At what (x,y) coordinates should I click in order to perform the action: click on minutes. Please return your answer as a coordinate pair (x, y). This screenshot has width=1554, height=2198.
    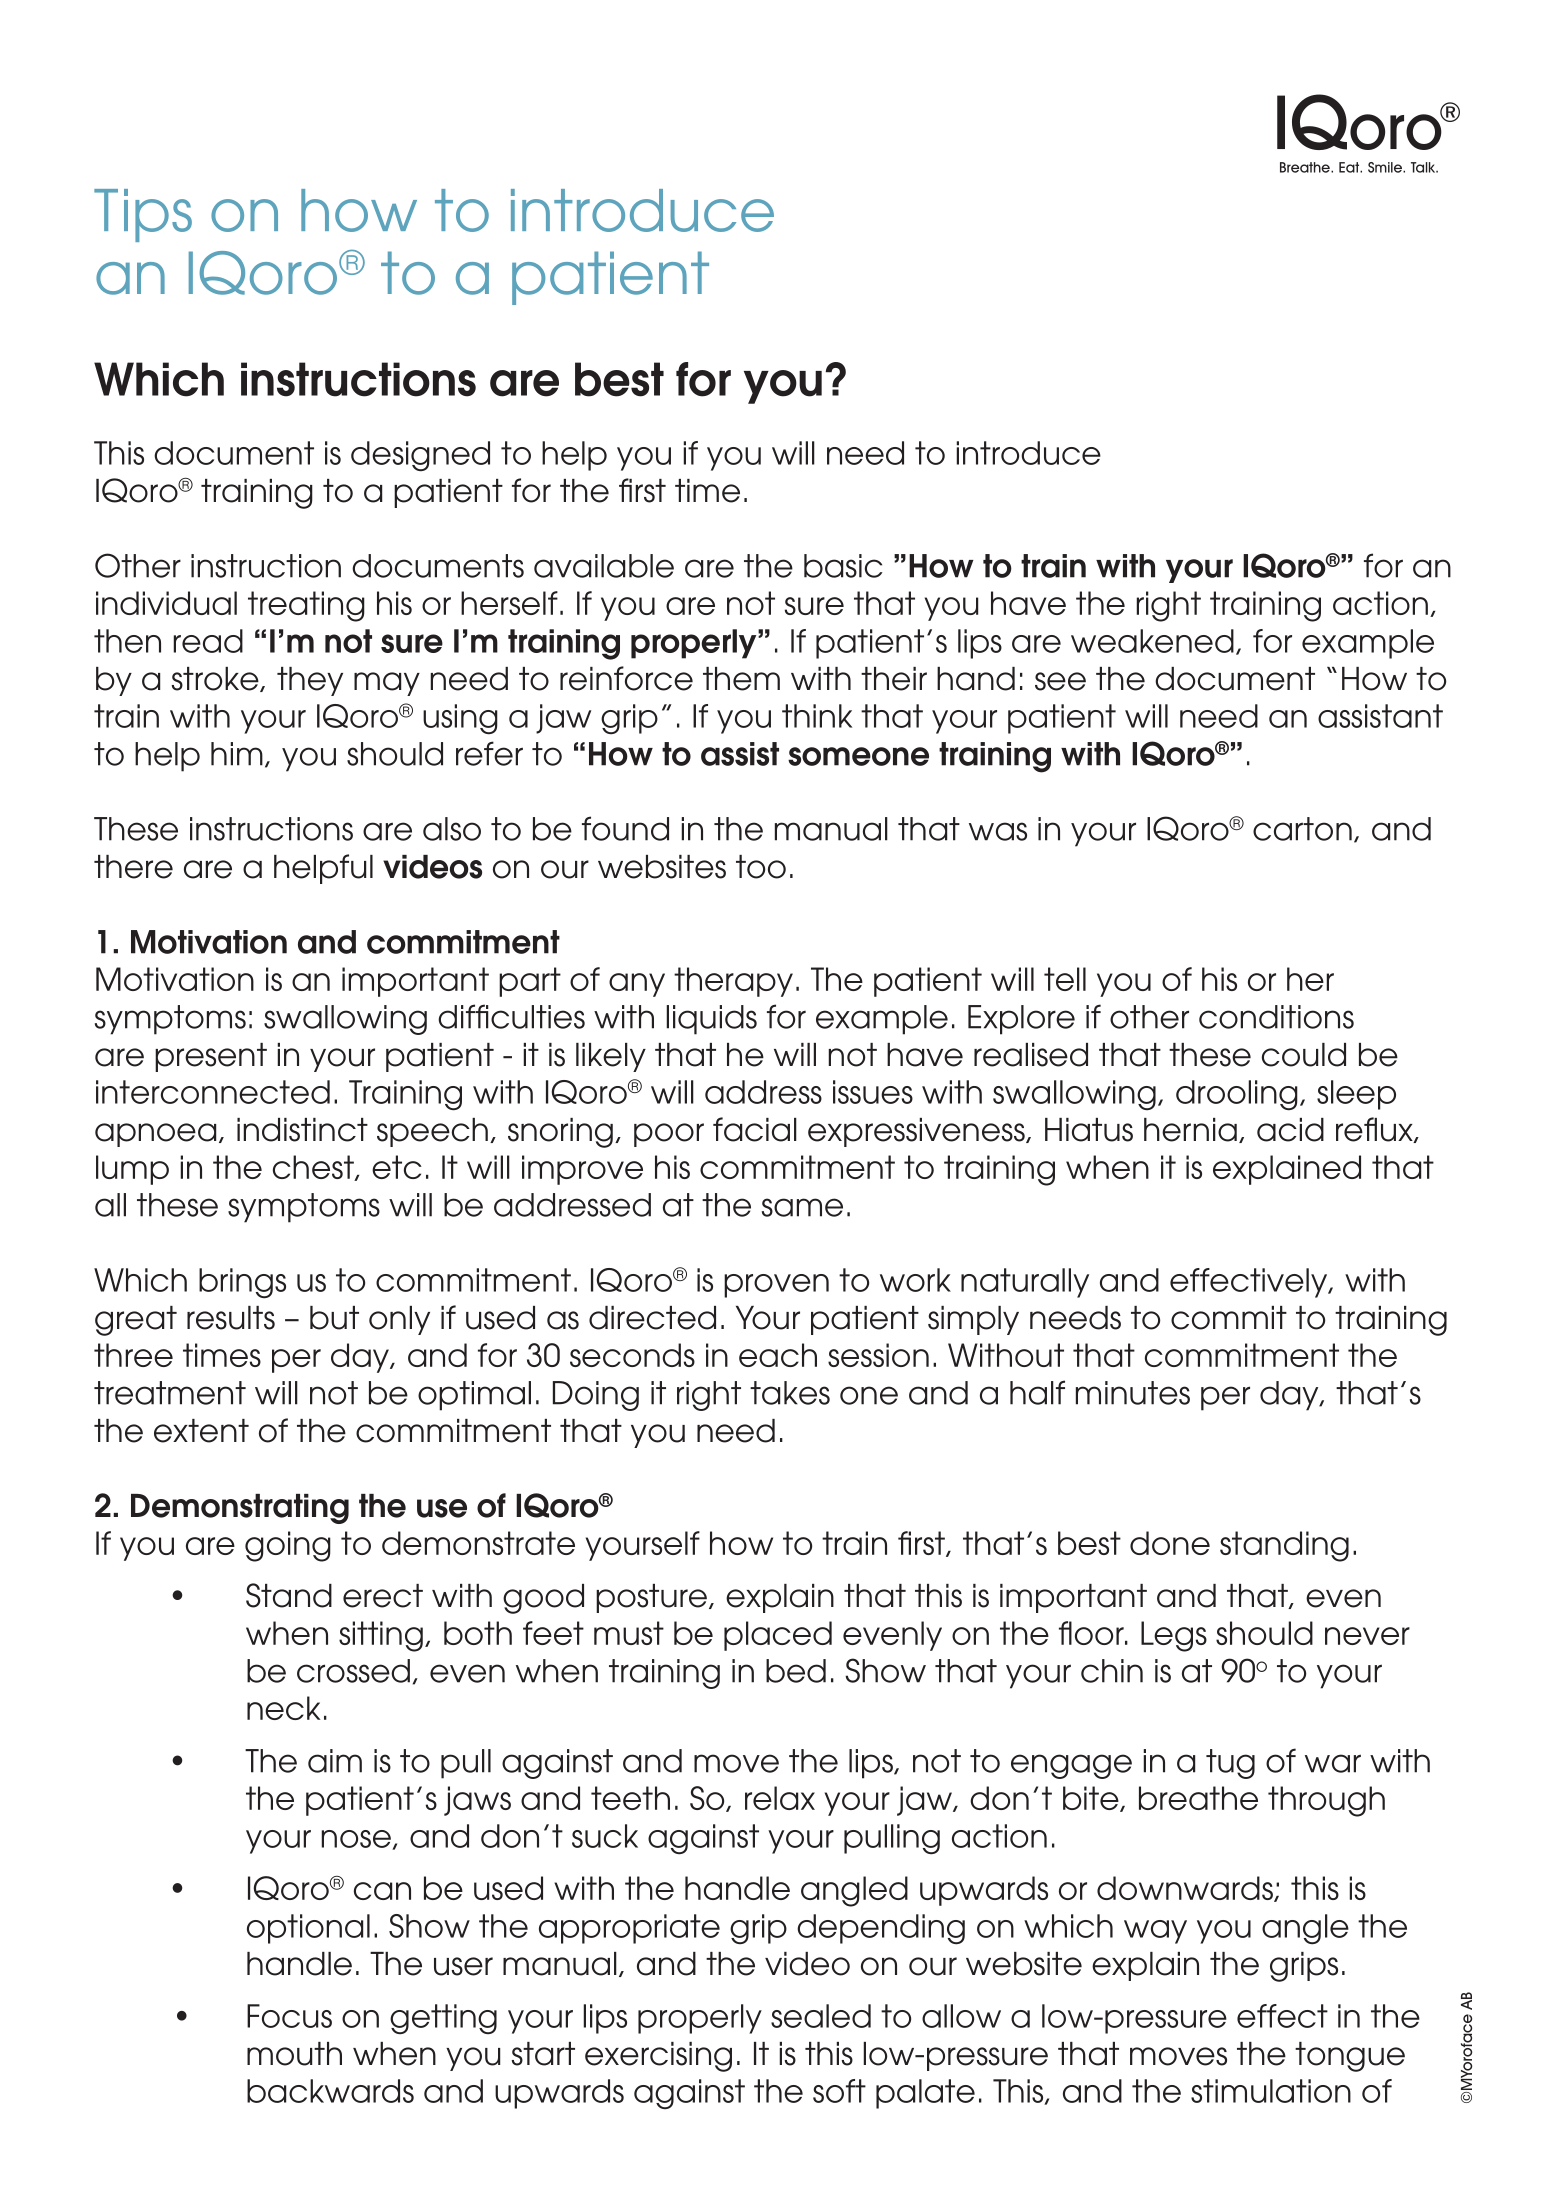
    Looking at the image, I should click on (1133, 1393).
